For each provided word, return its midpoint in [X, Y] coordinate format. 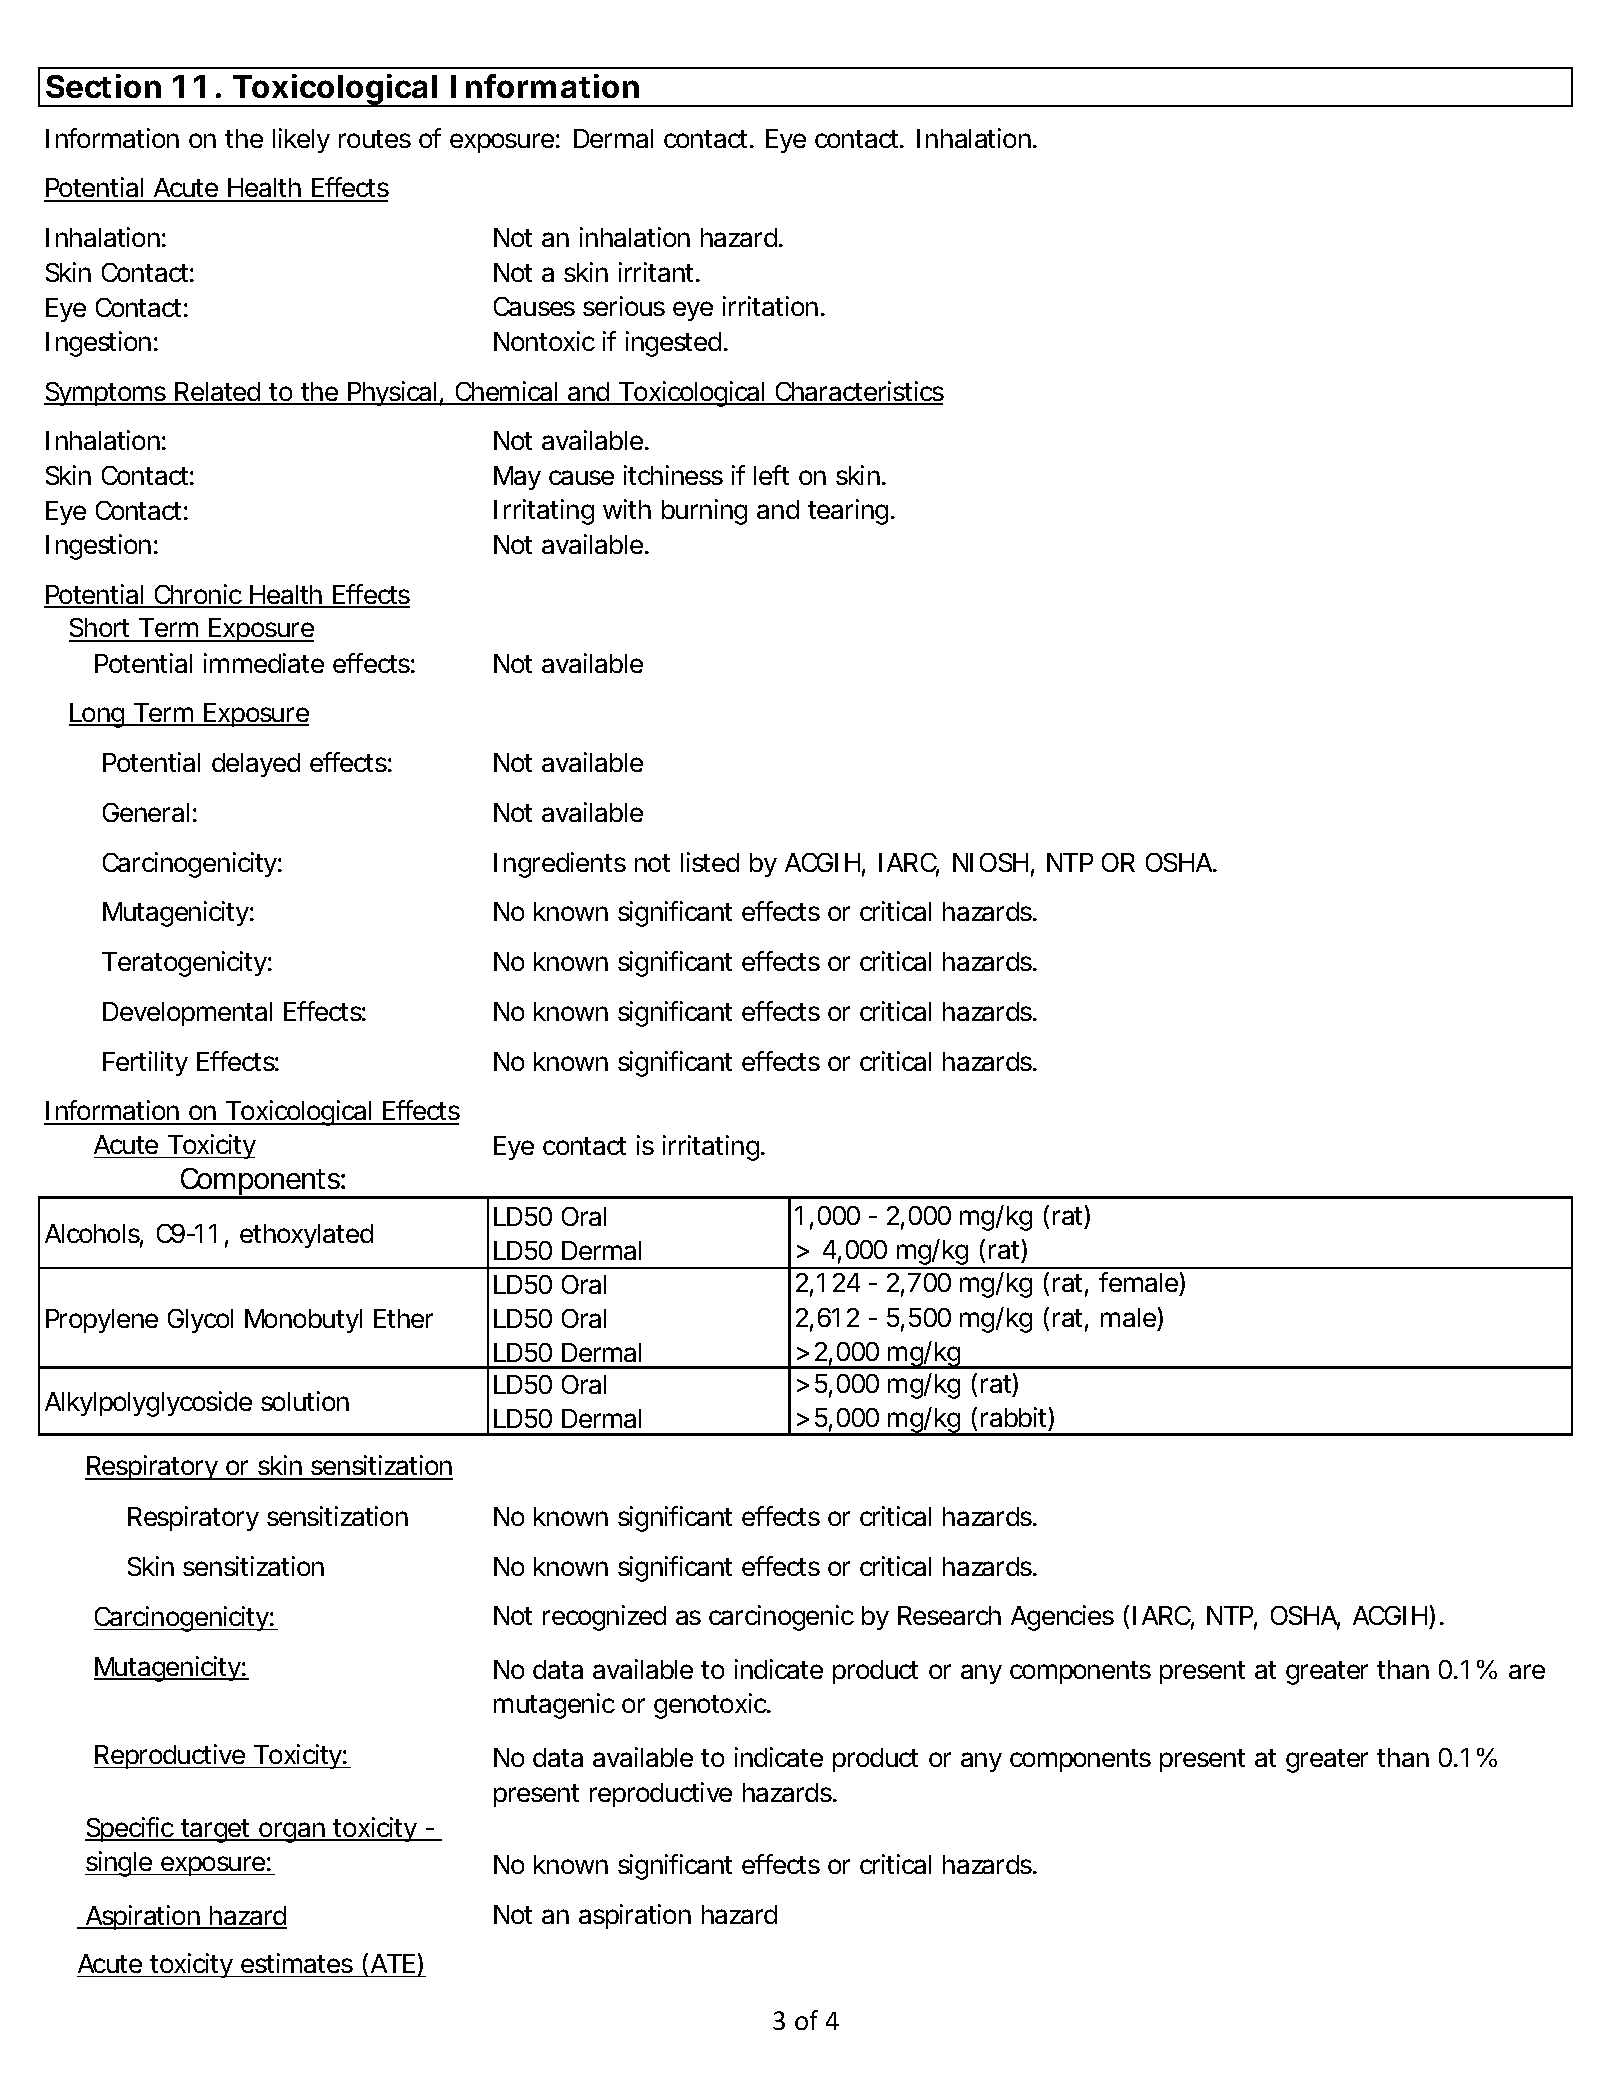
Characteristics [858, 392]
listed [710, 862]
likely [301, 140]
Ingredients [560, 865]
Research [949, 1615]
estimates [297, 1963]
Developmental [187, 1014]
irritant [659, 272]
